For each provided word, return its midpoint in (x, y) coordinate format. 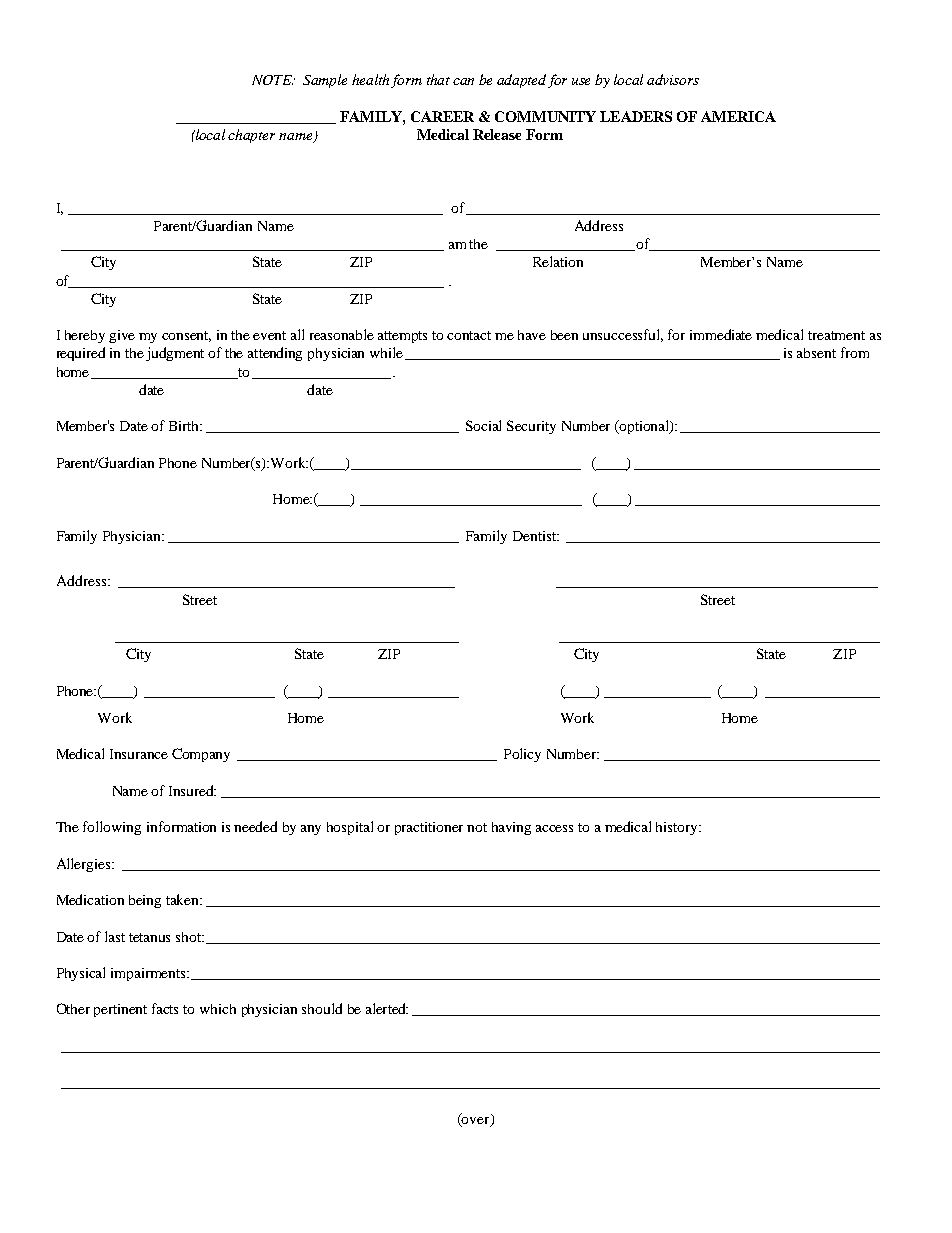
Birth (185, 426)
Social (483, 425)
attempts (402, 337)
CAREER (442, 116)
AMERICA (738, 116)
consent (186, 336)
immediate (721, 334)
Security (531, 427)
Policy (522, 755)
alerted (387, 1008)
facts (165, 1008)
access (554, 828)
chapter (251, 136)
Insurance (139, 754)
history (678, 828)
